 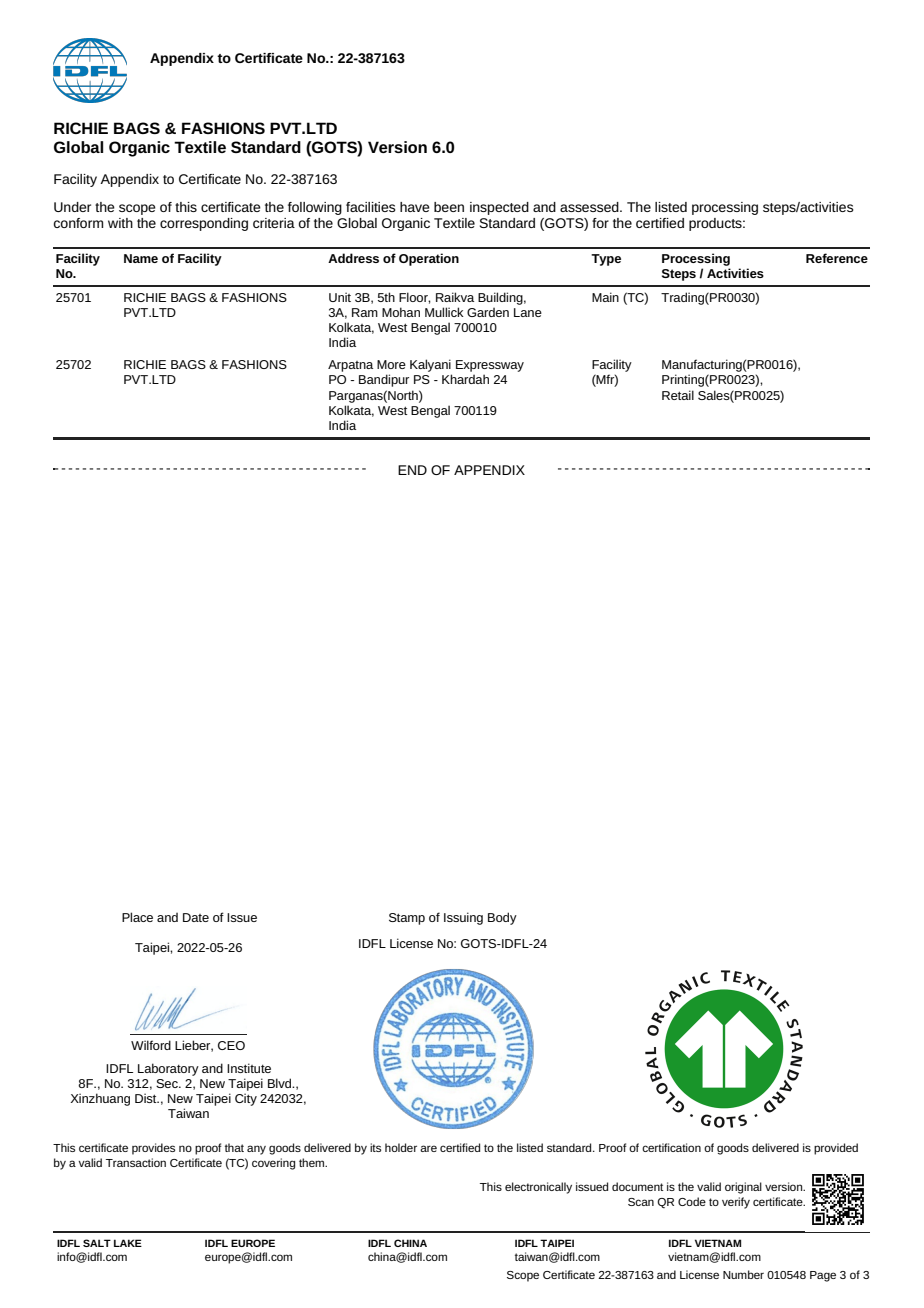 What do you see at coordinates (837, 258) in the screenshot?
I see `Reference` at bounding box center [837, 258].
